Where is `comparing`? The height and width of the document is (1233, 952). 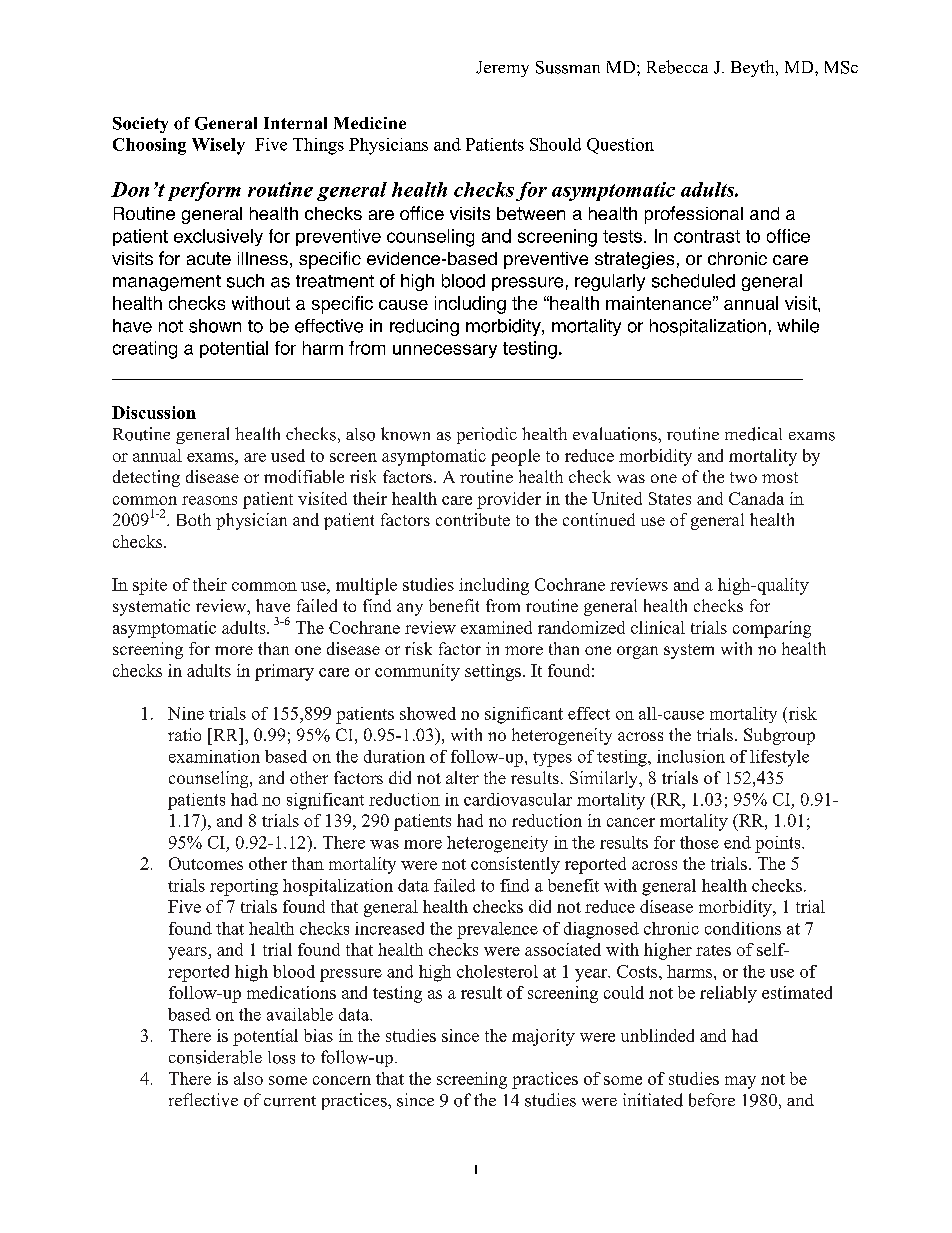
comparing is located at coordinates (772, 629).
